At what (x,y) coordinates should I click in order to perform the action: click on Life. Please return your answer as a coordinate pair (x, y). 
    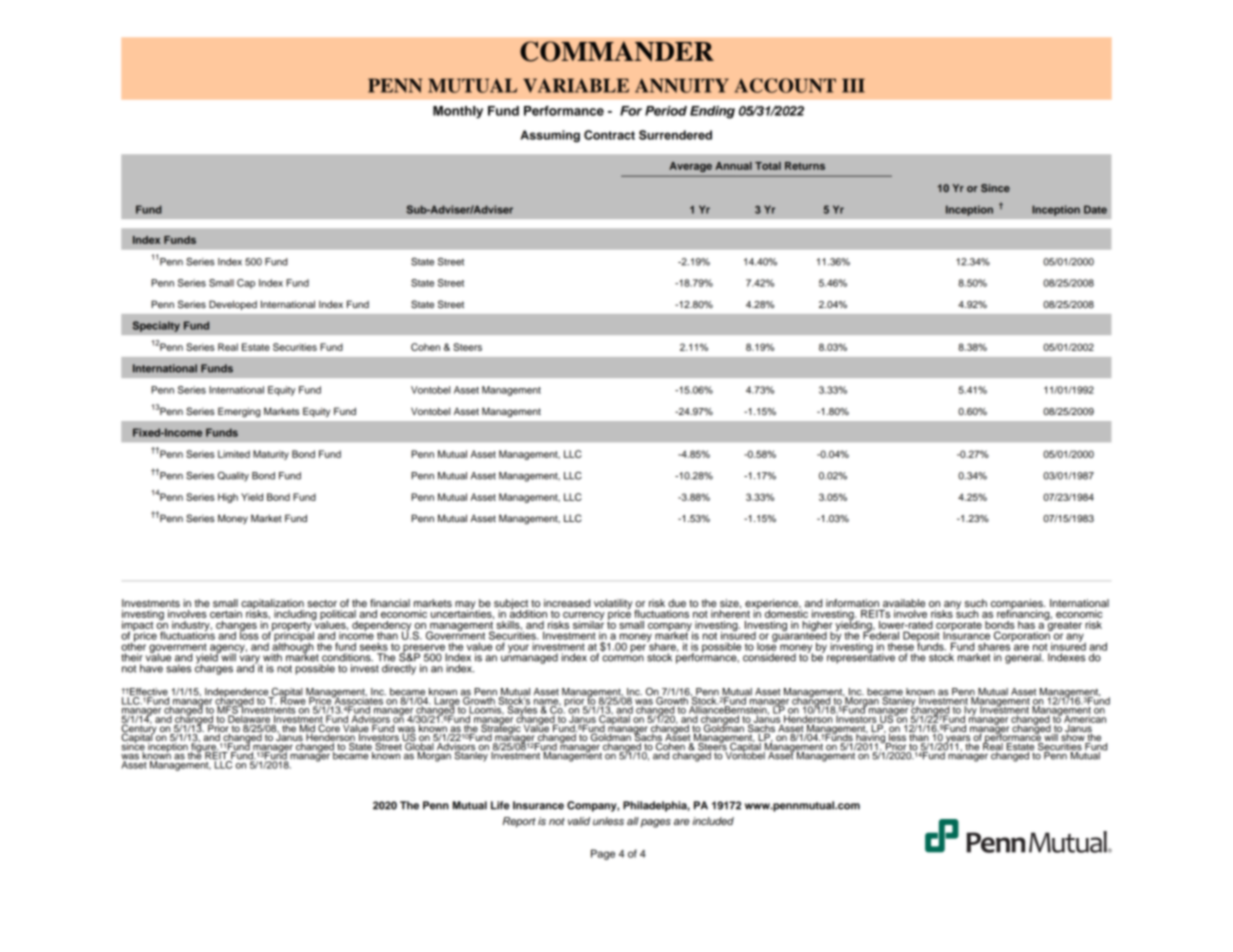
    Looking at the image, I should click on (500, 805).
